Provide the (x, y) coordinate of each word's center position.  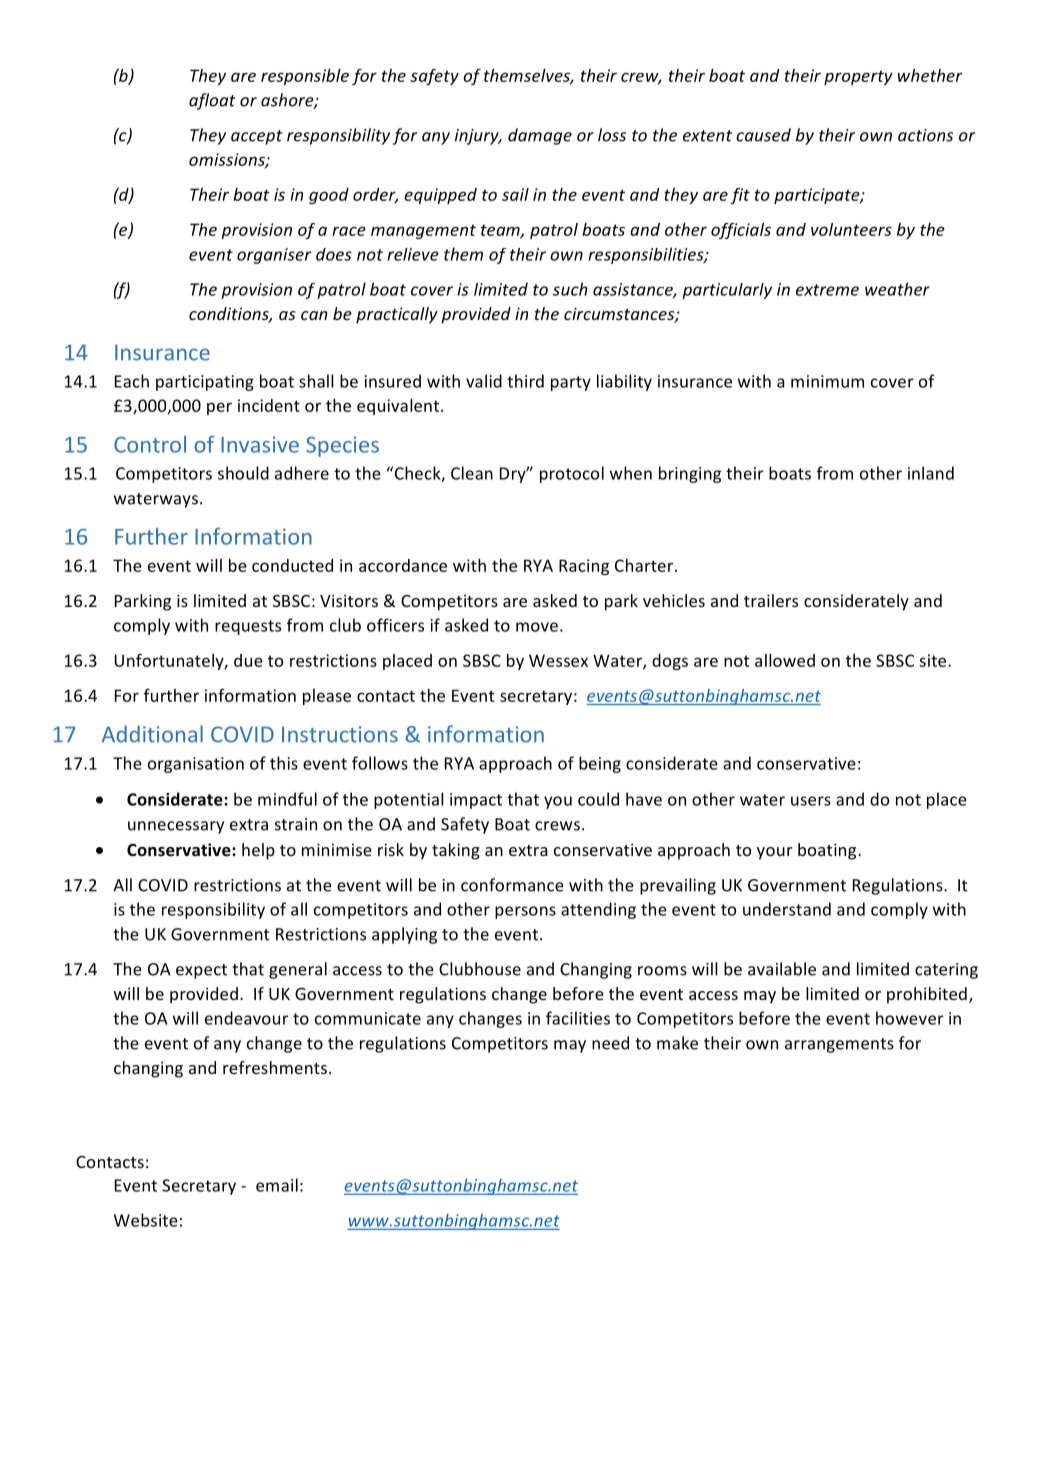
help (258, 851)
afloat (212, 101)
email (277, 1185)
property (858, 77)
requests (248, 627)
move (537, 627)
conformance (512, 885)
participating (205, 383)
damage (540, 136)
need (610, 1043)
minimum (827, 381)
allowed (785, 660)
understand (787, 909)
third (525, 381)
